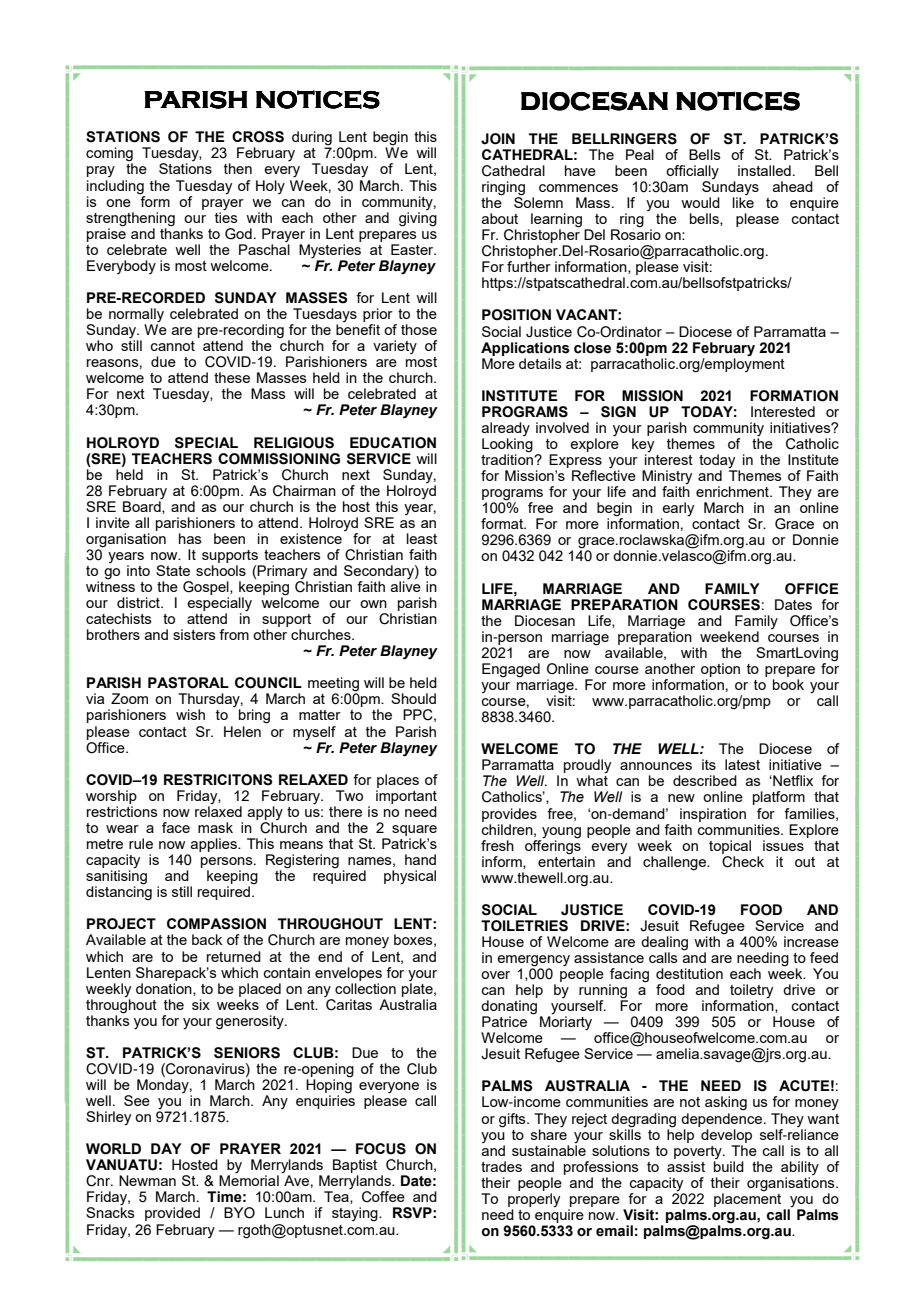 The width and height of the screenshot is (924, 1308). I want to click on hand, so click(420, 859).
